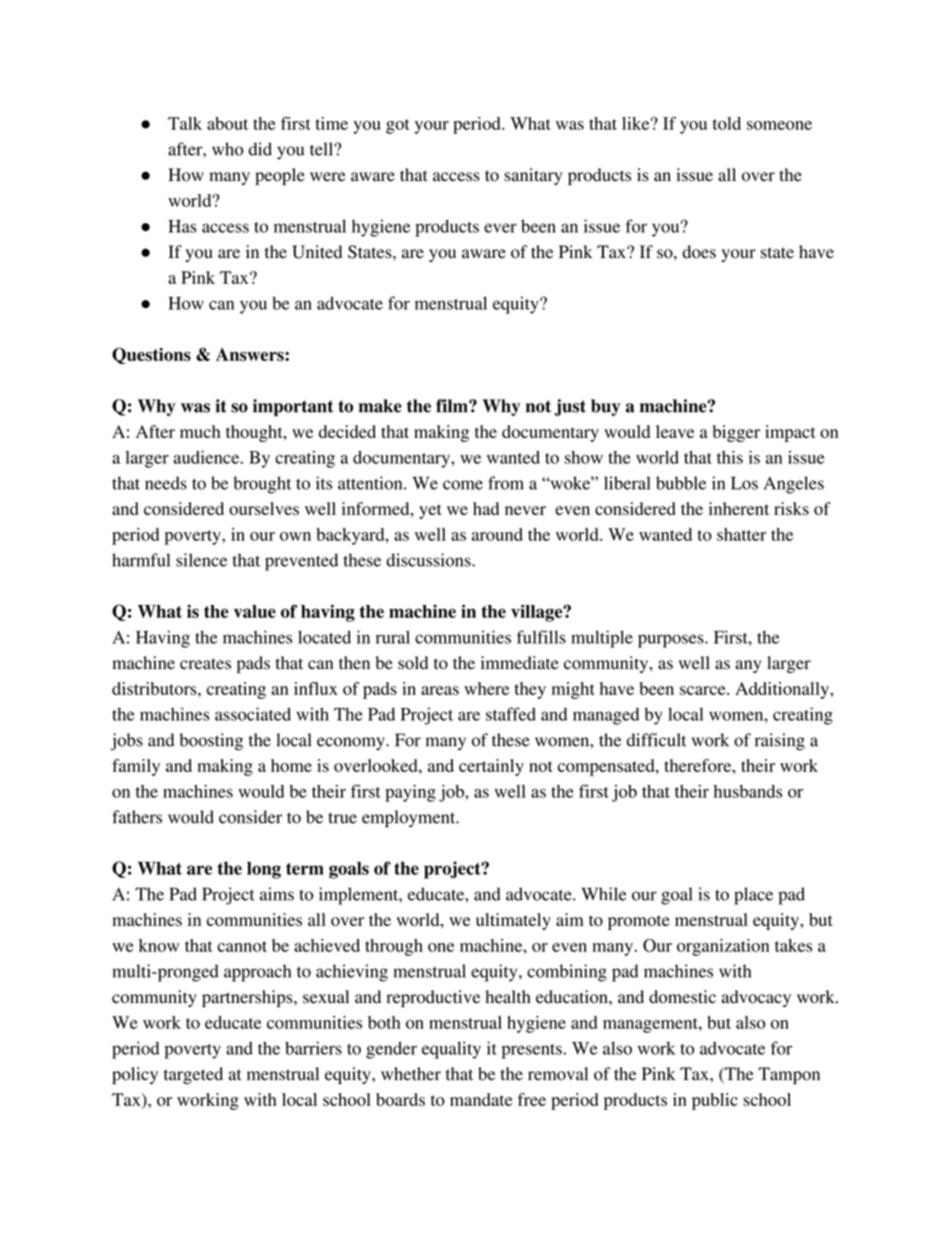 This page has height=1233, width=952. Describe the element at coordinates (380, 406) in the page. I see `make` at that location.
